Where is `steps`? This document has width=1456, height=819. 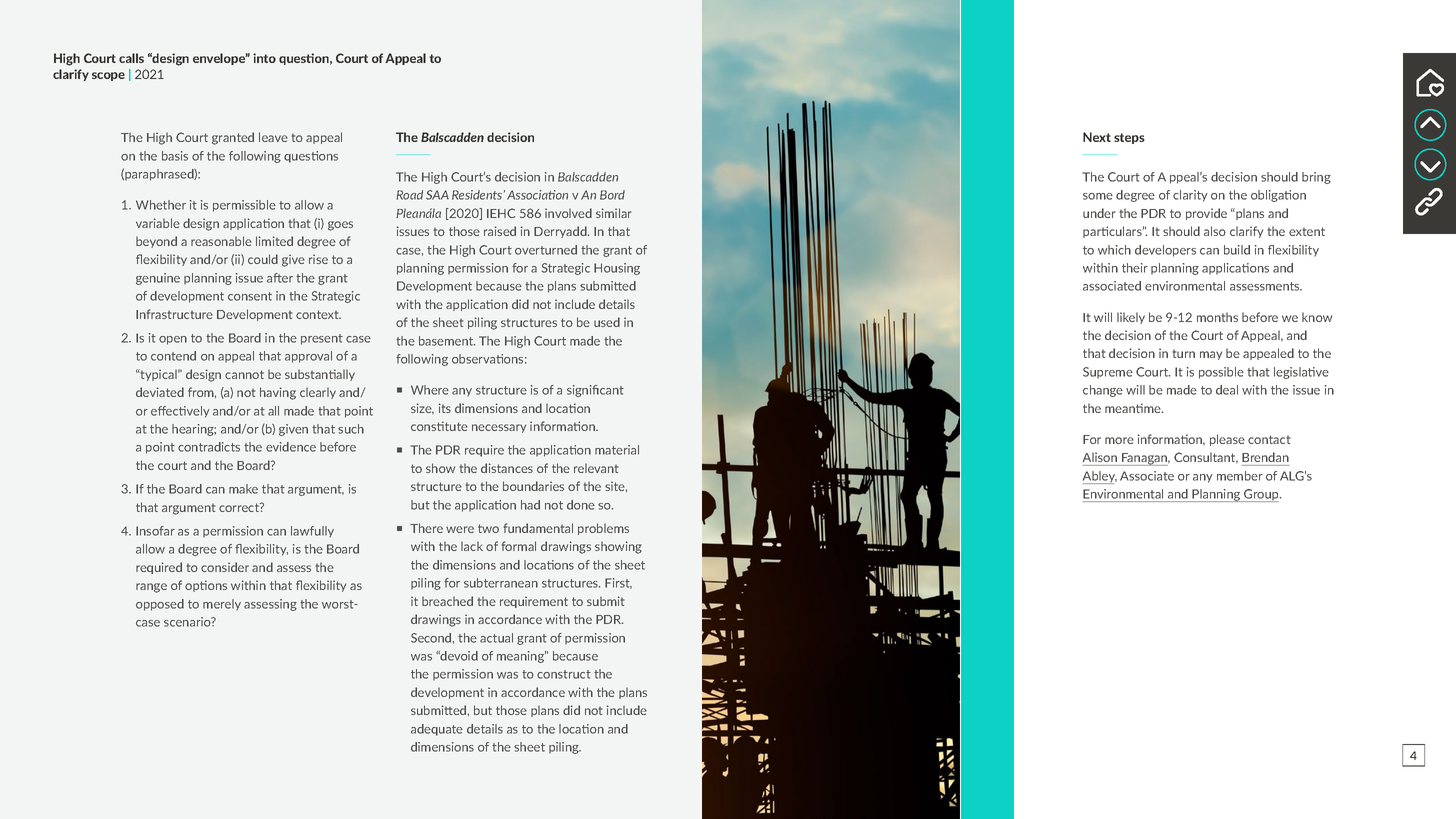
steps is located at coordinates (1129, 138).
